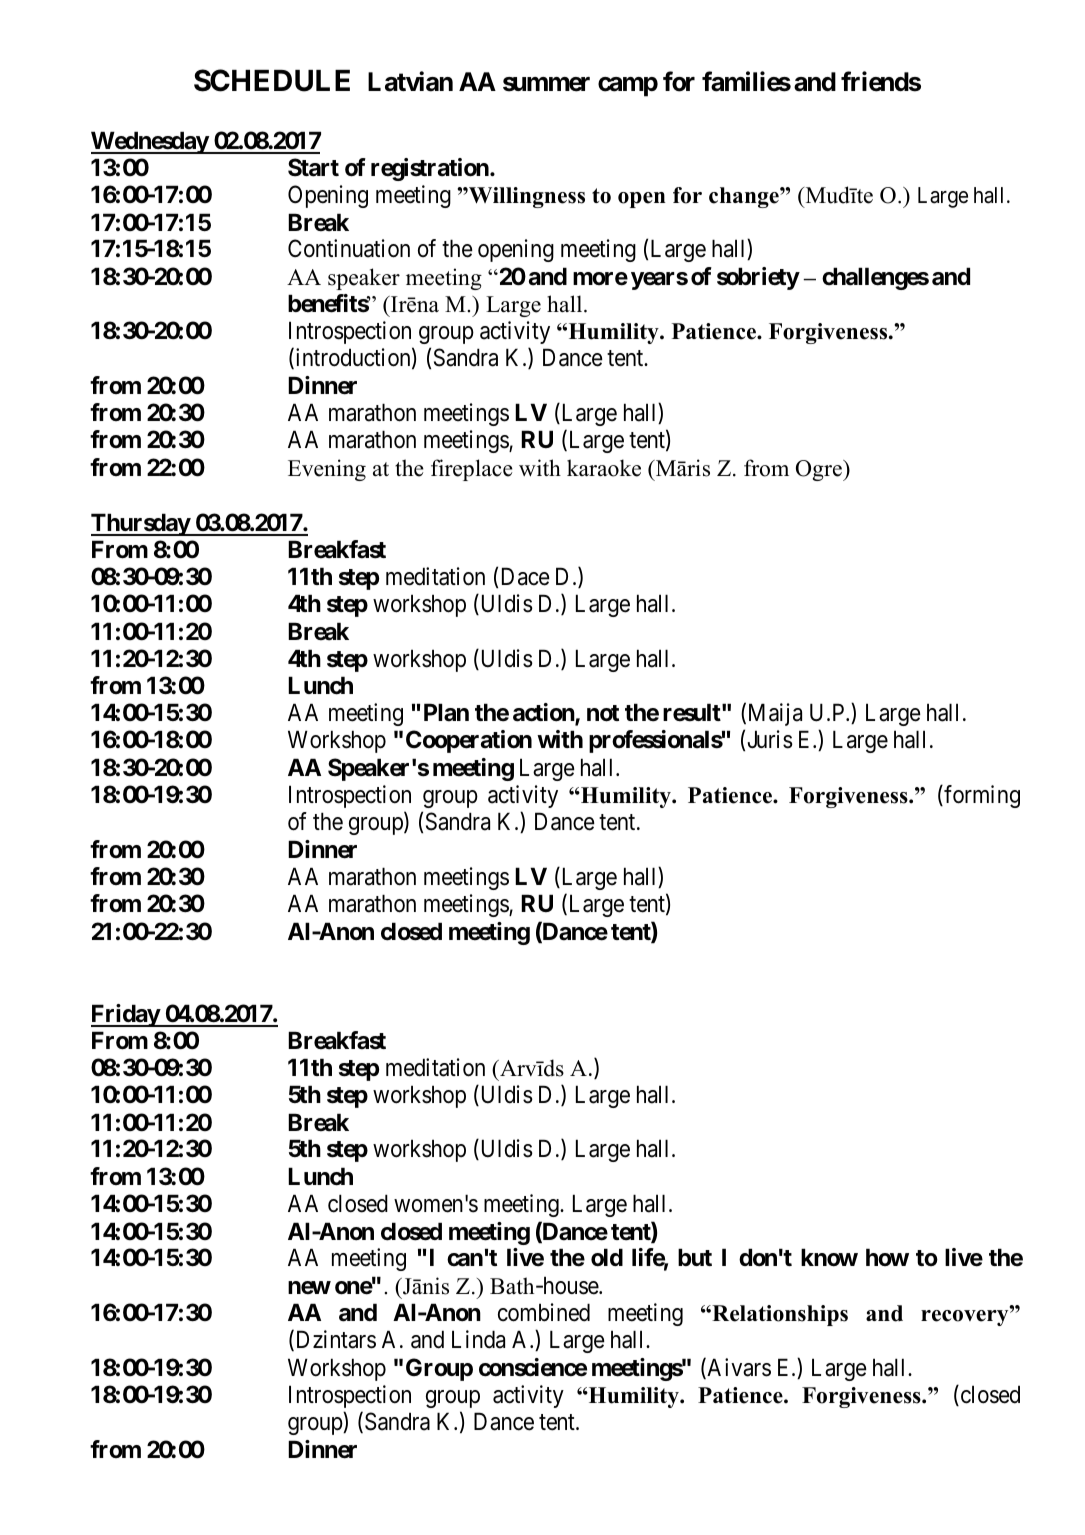 The height and width of the screenshot is (1535, 1085). What do you see at coordinates (745, 197) in the screenshot?
I see `change` at bounding box center [745, 197].
